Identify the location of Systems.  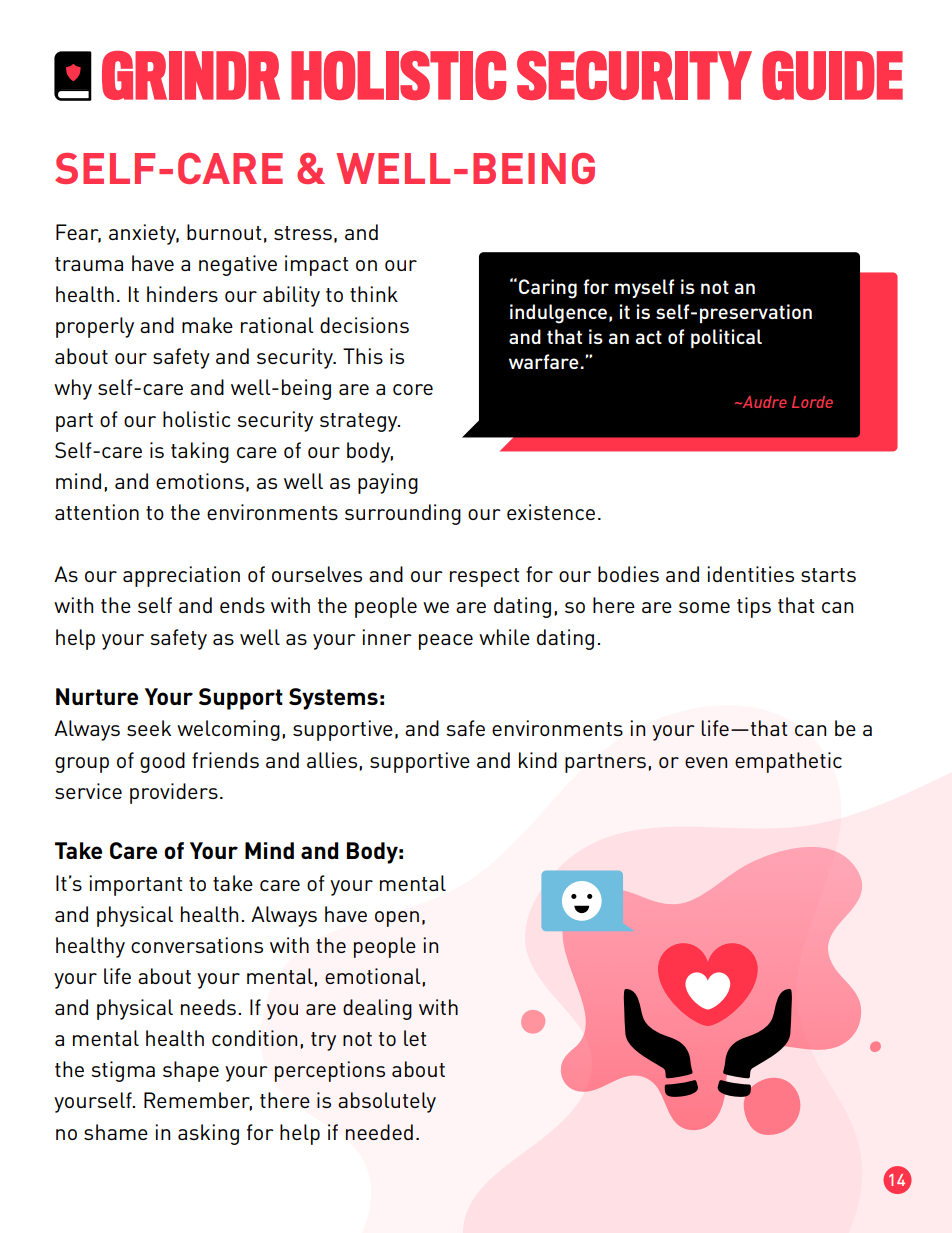
(333, 699).
